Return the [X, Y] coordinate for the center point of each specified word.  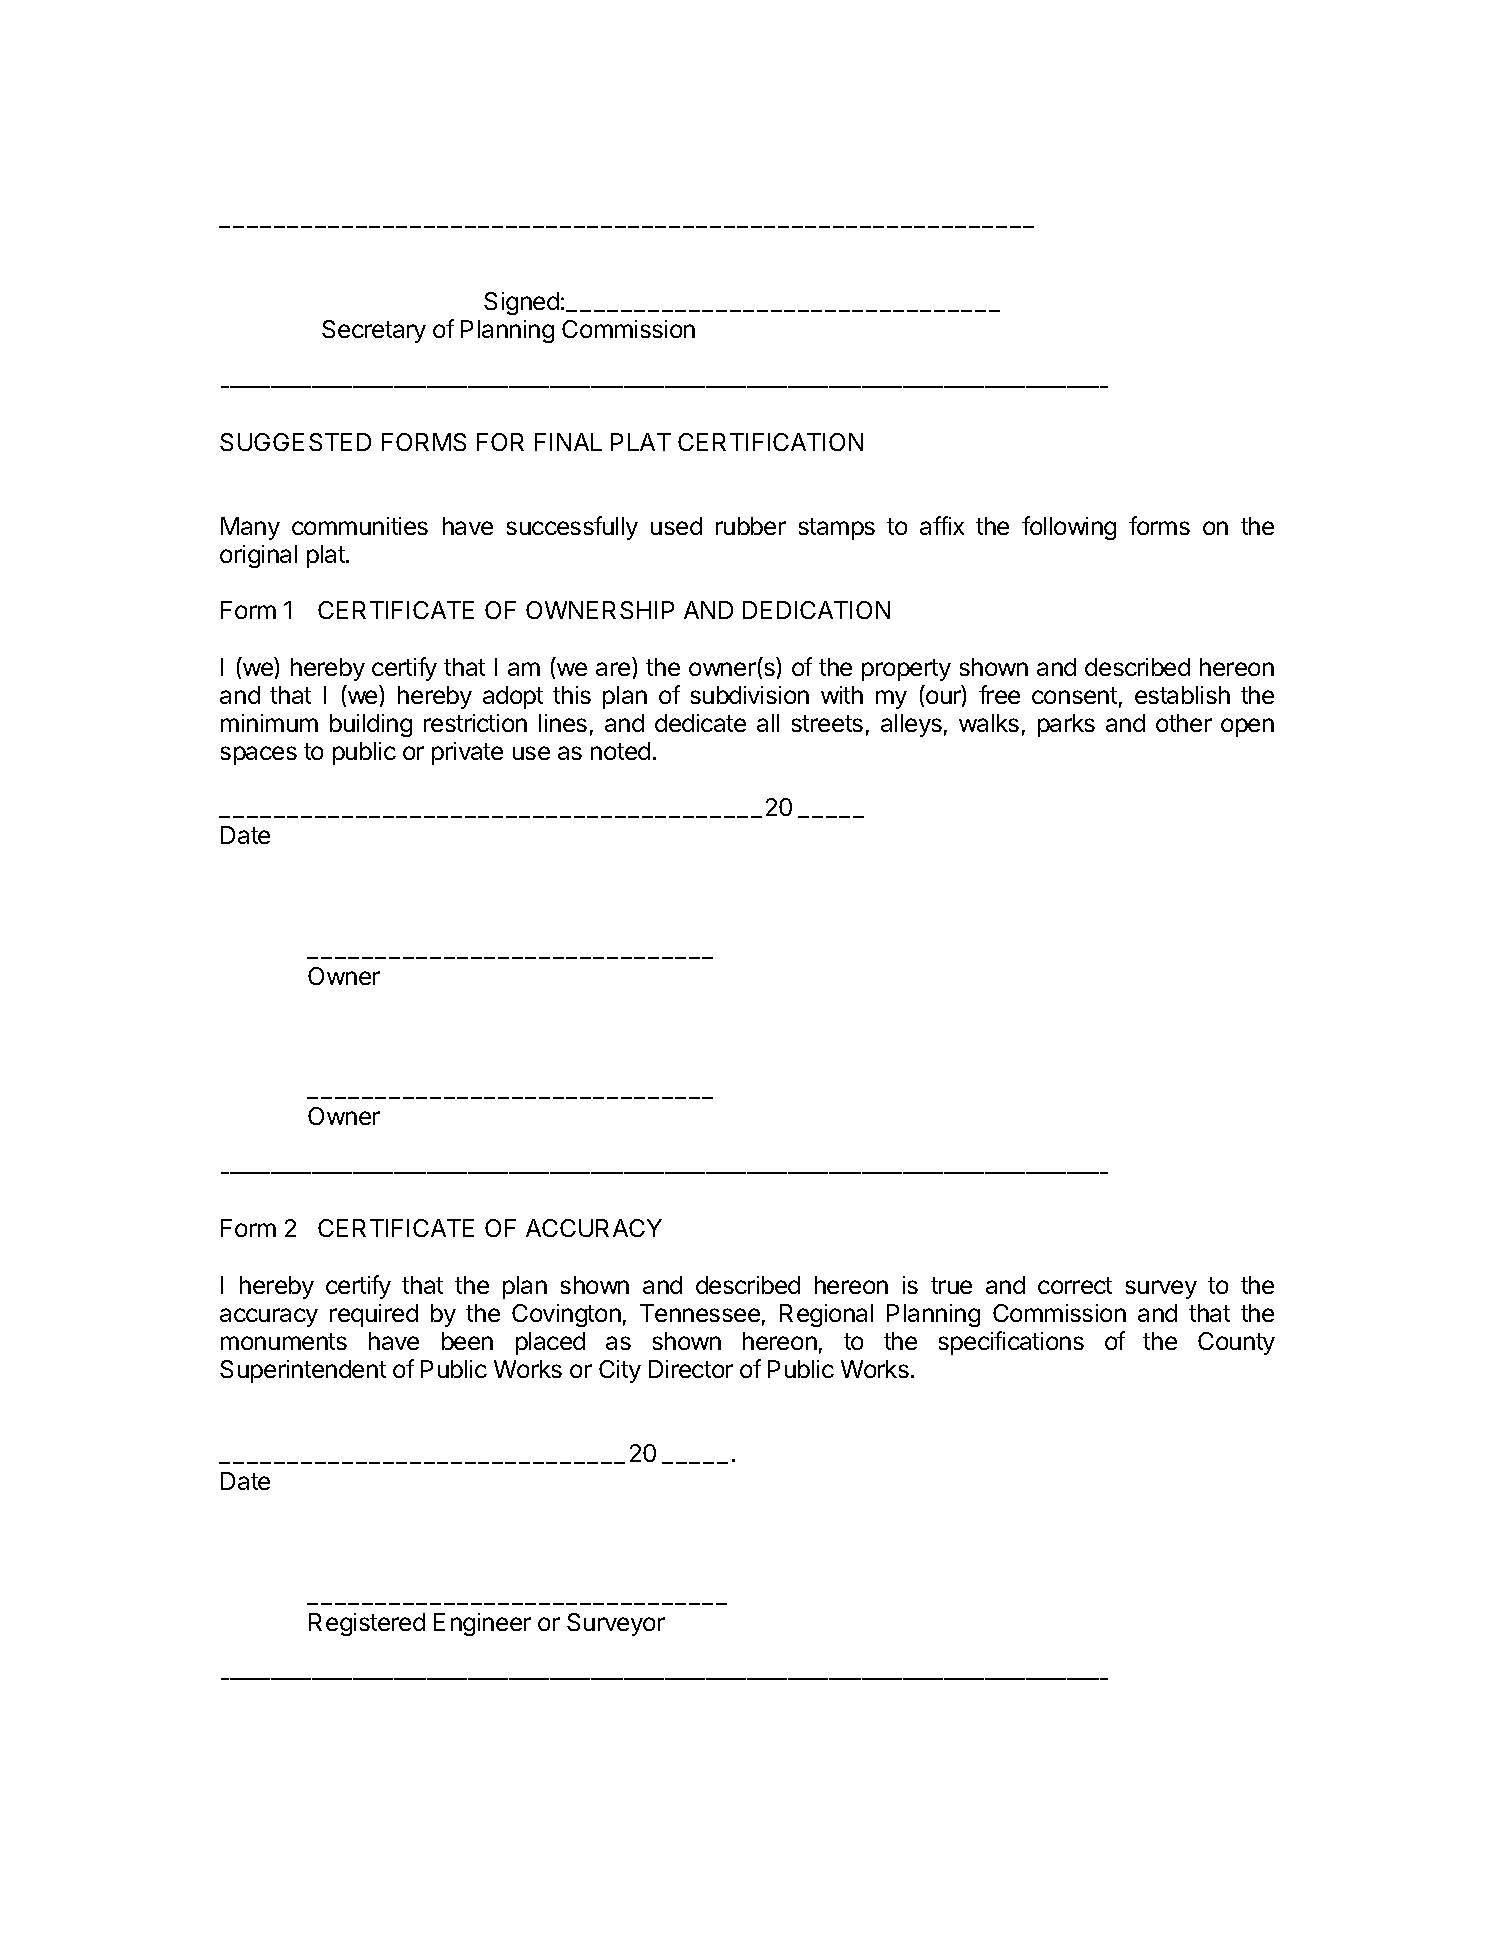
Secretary [374, 331]
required [374, 1315]
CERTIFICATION [770, 442]
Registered [367, 1624]
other [1184, 723]
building [371, 725]
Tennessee [700, 1313]
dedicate [700, 723]
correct [1075, 1285]
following [1069, 528]
